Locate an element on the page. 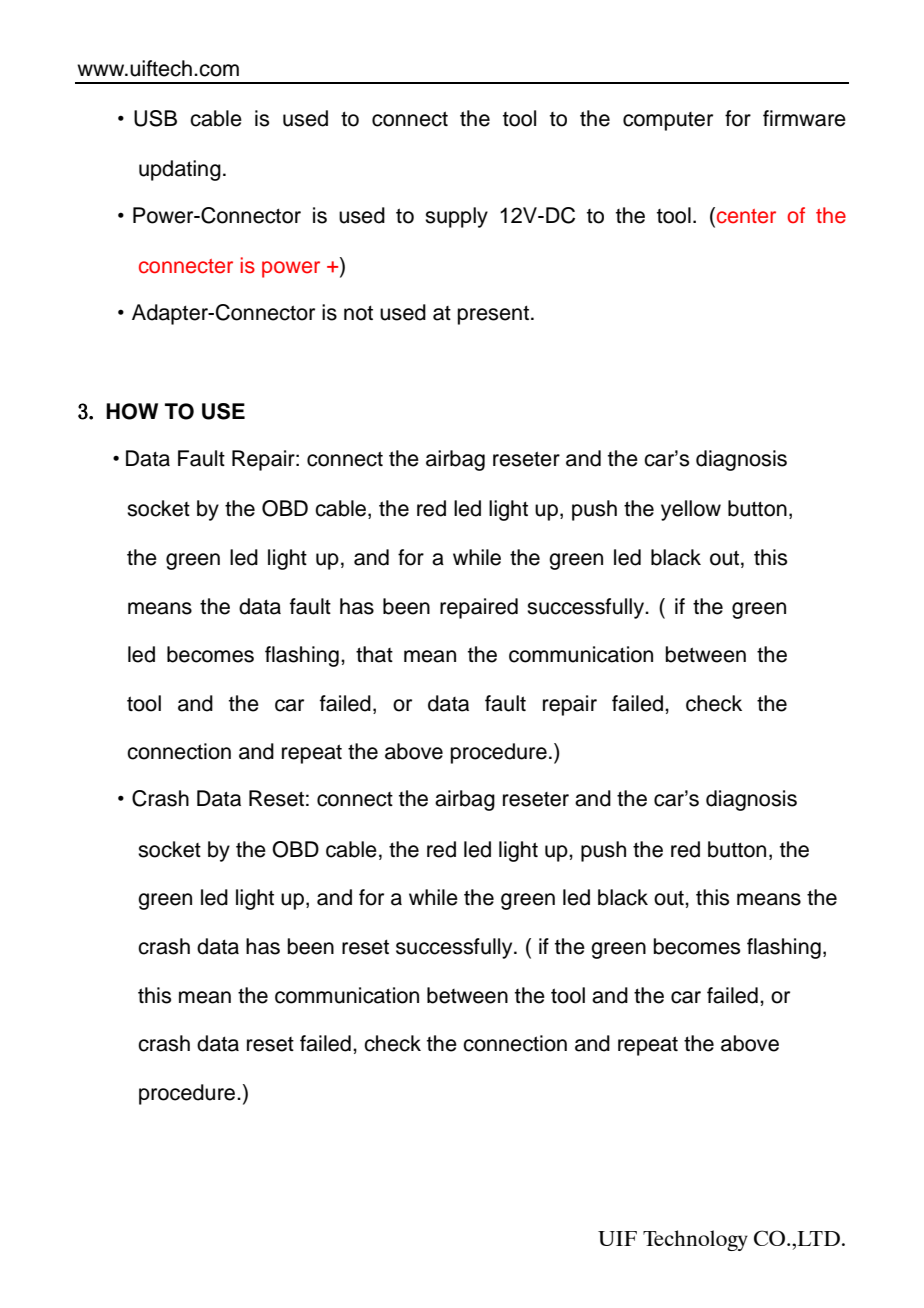 This page has height=1308, width=924. present is located at coordinates (493, 315).
